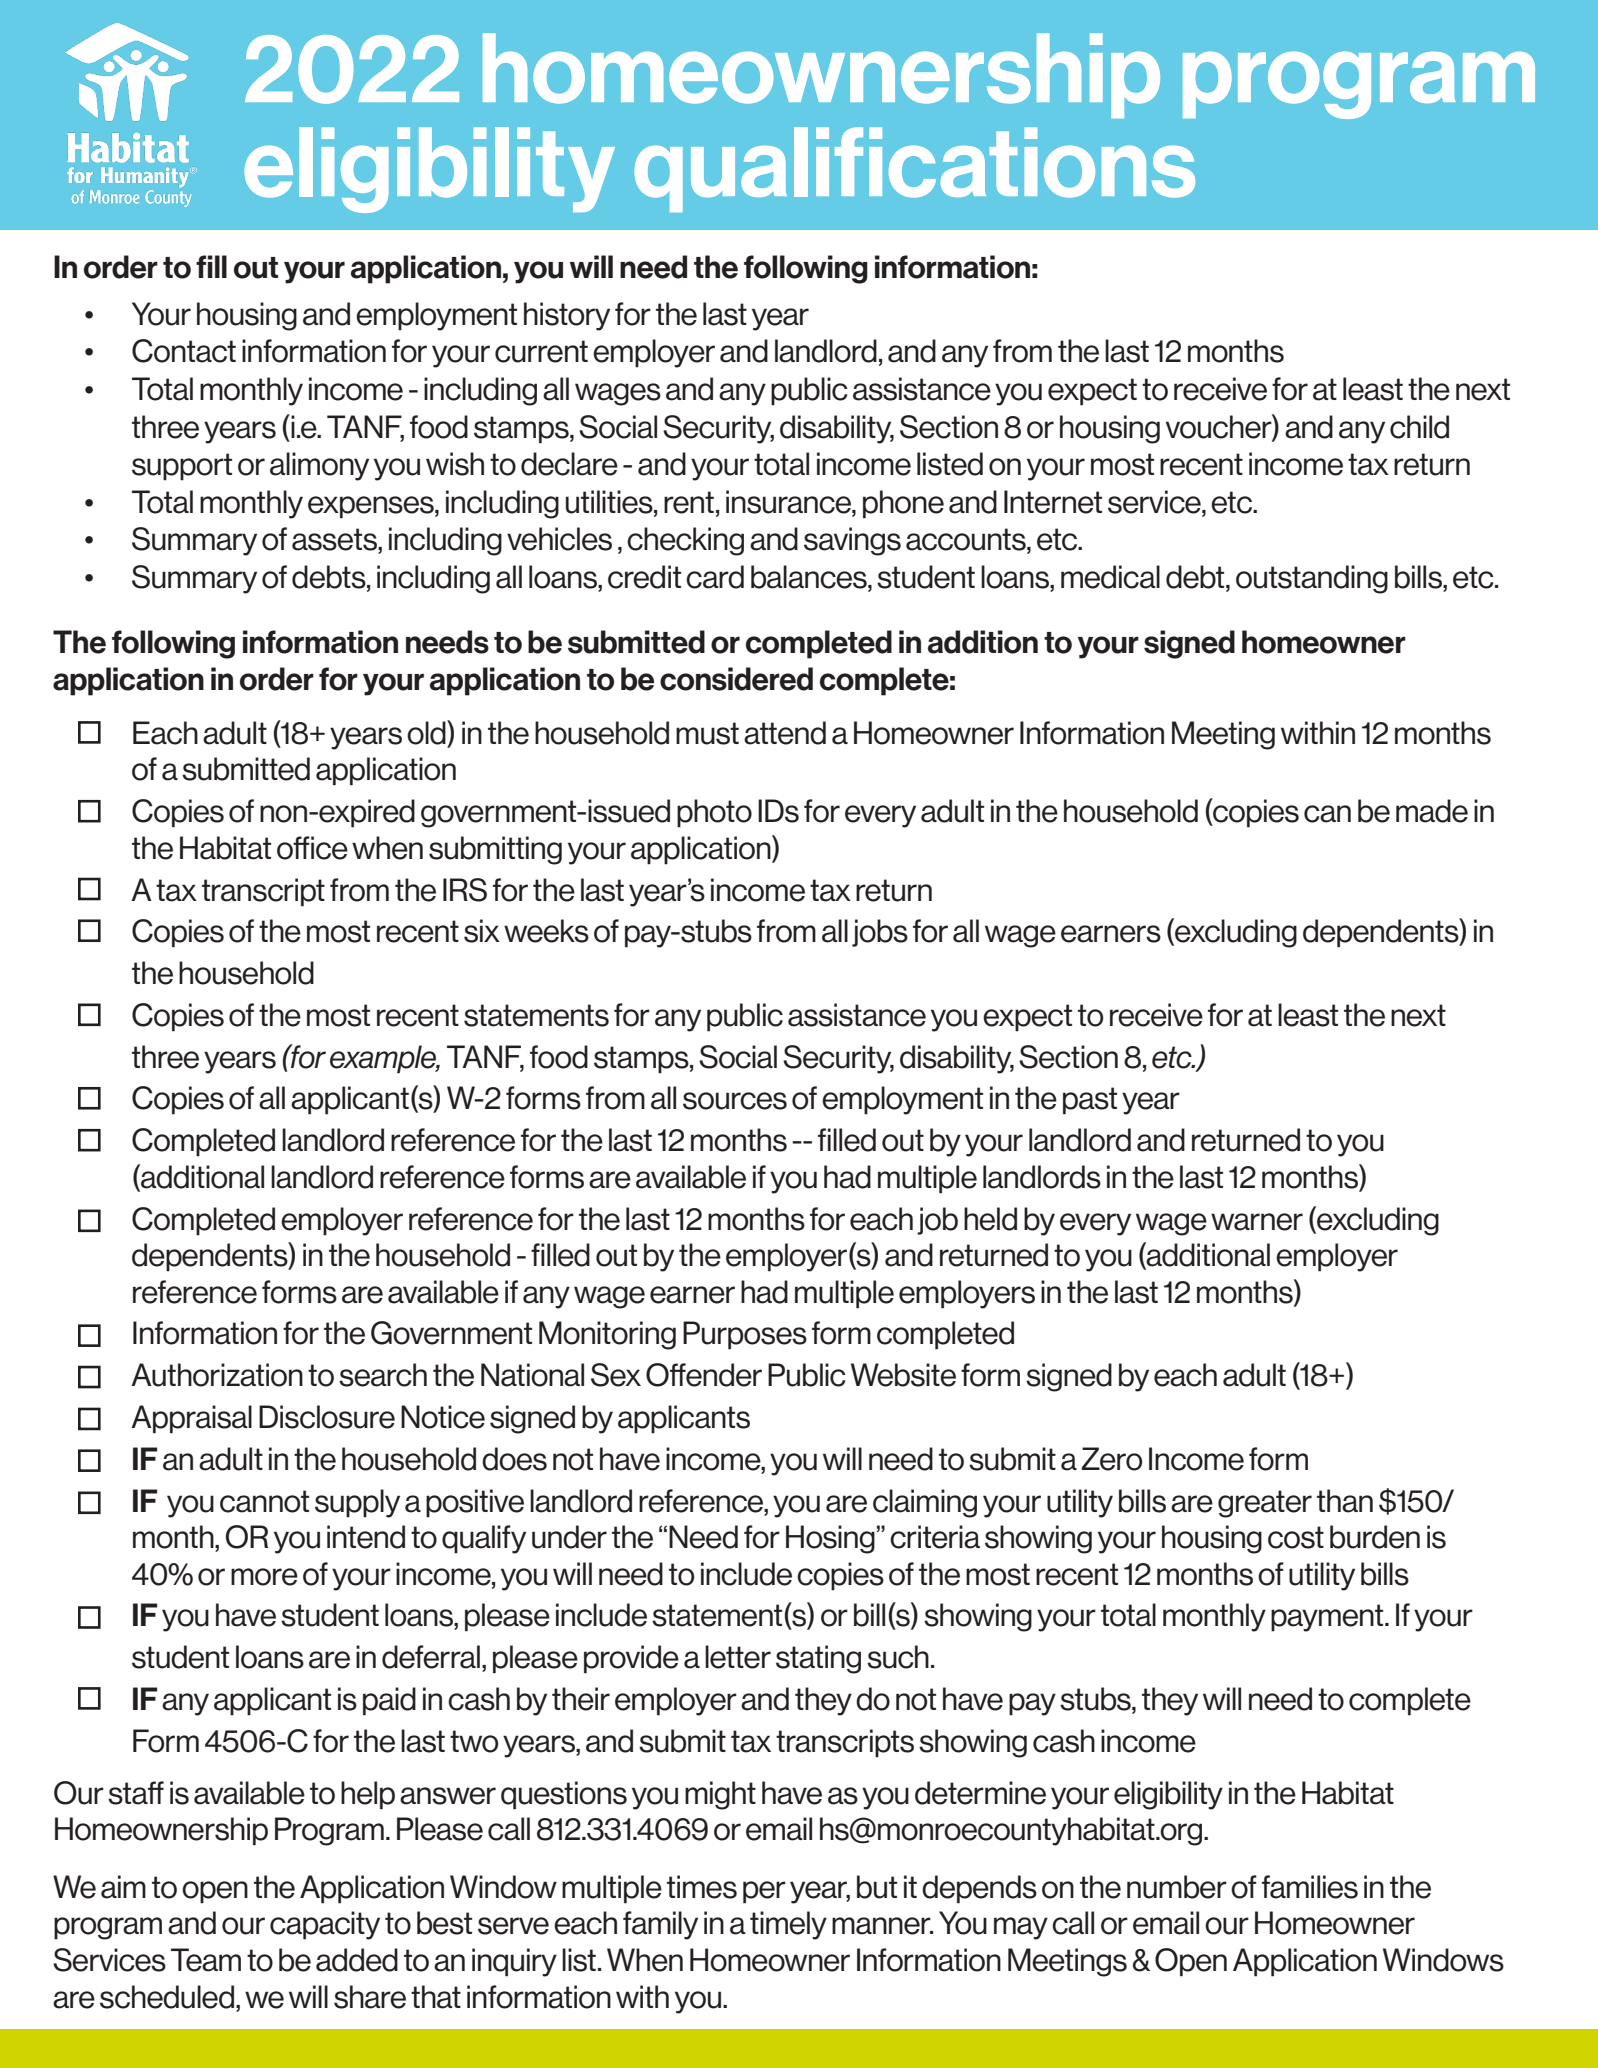 The image size is (1598, 2068). I want to click on six, so click(482, 931).
